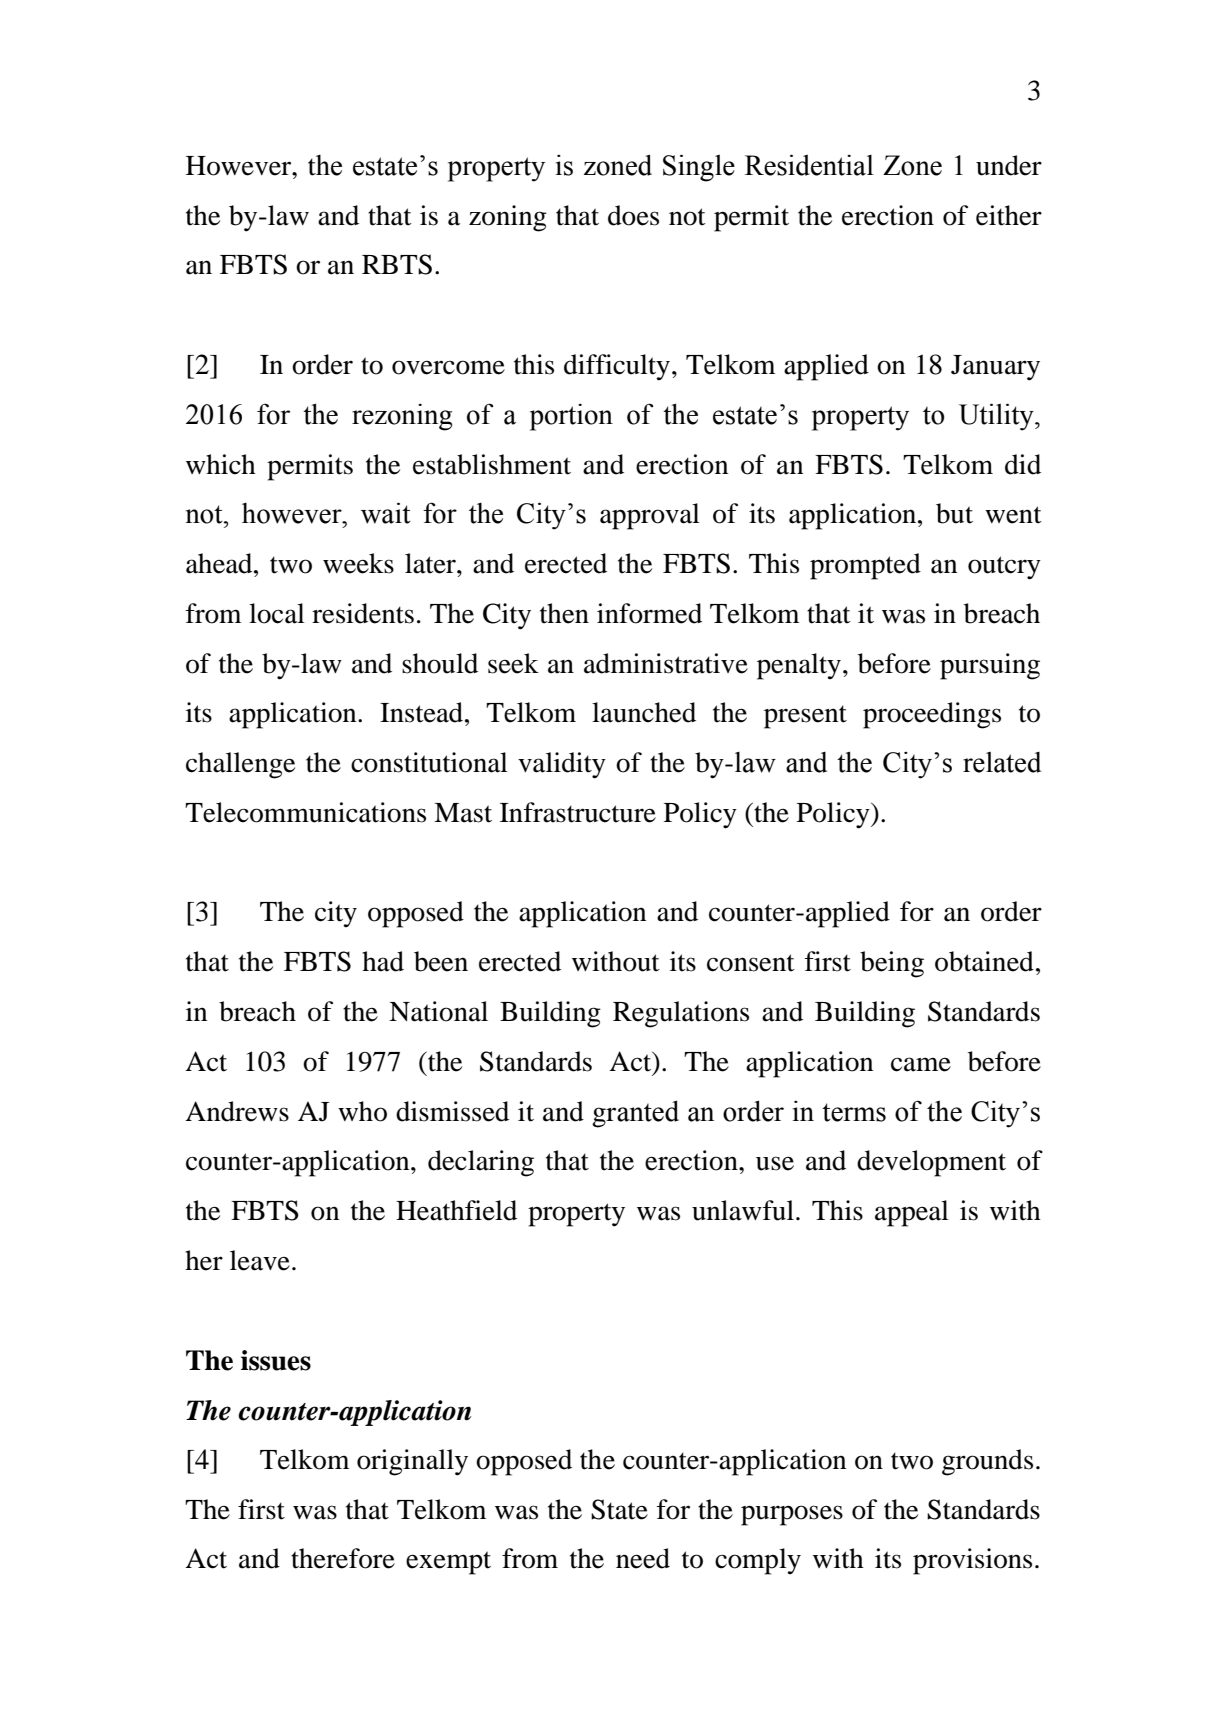 This image has width=1227, height=1735. Describe the element at coordinates (912, 1213) in the image. I see `appeal` at that location.
